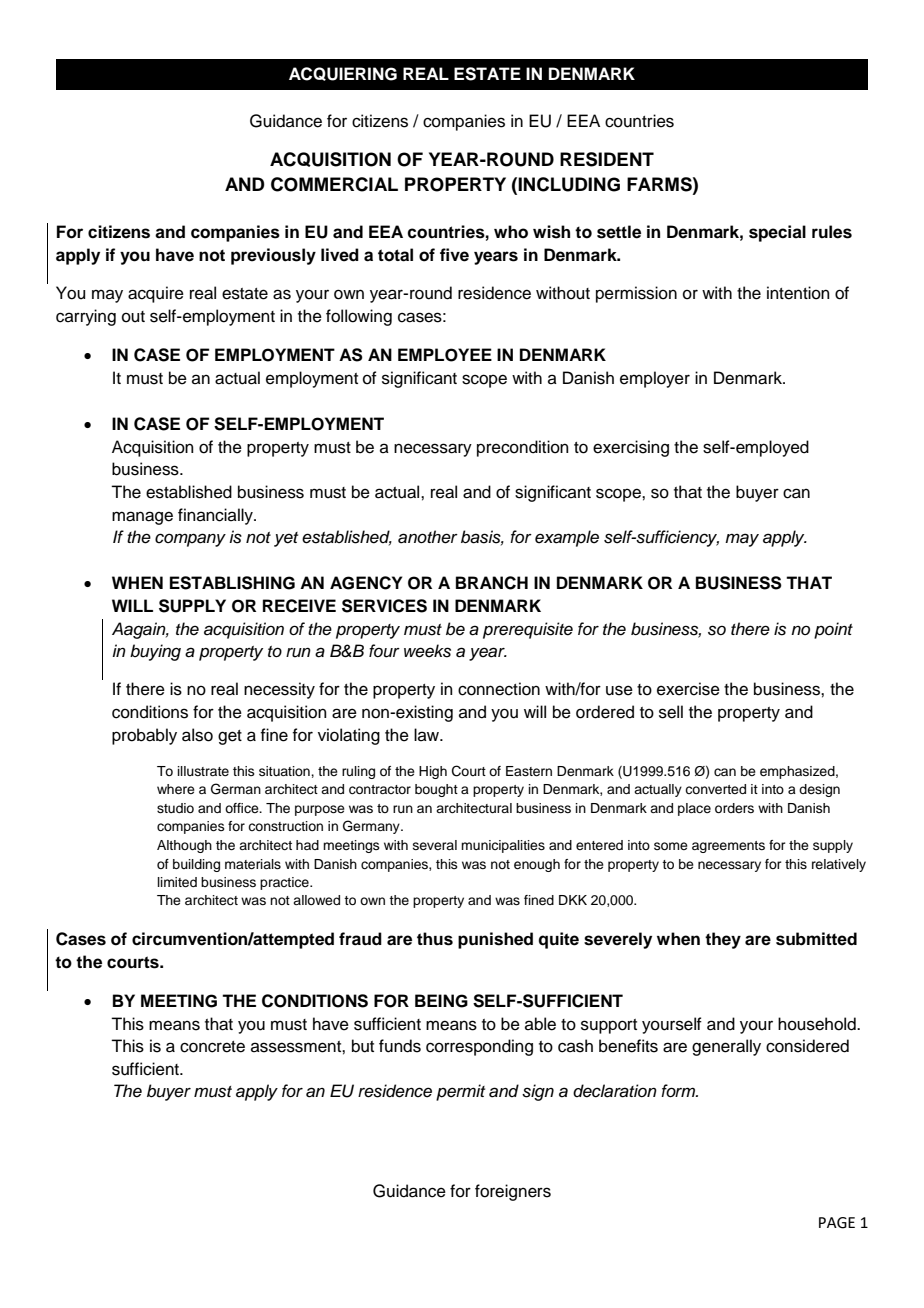  I want to click on foreigners, so click(513, 1192).
